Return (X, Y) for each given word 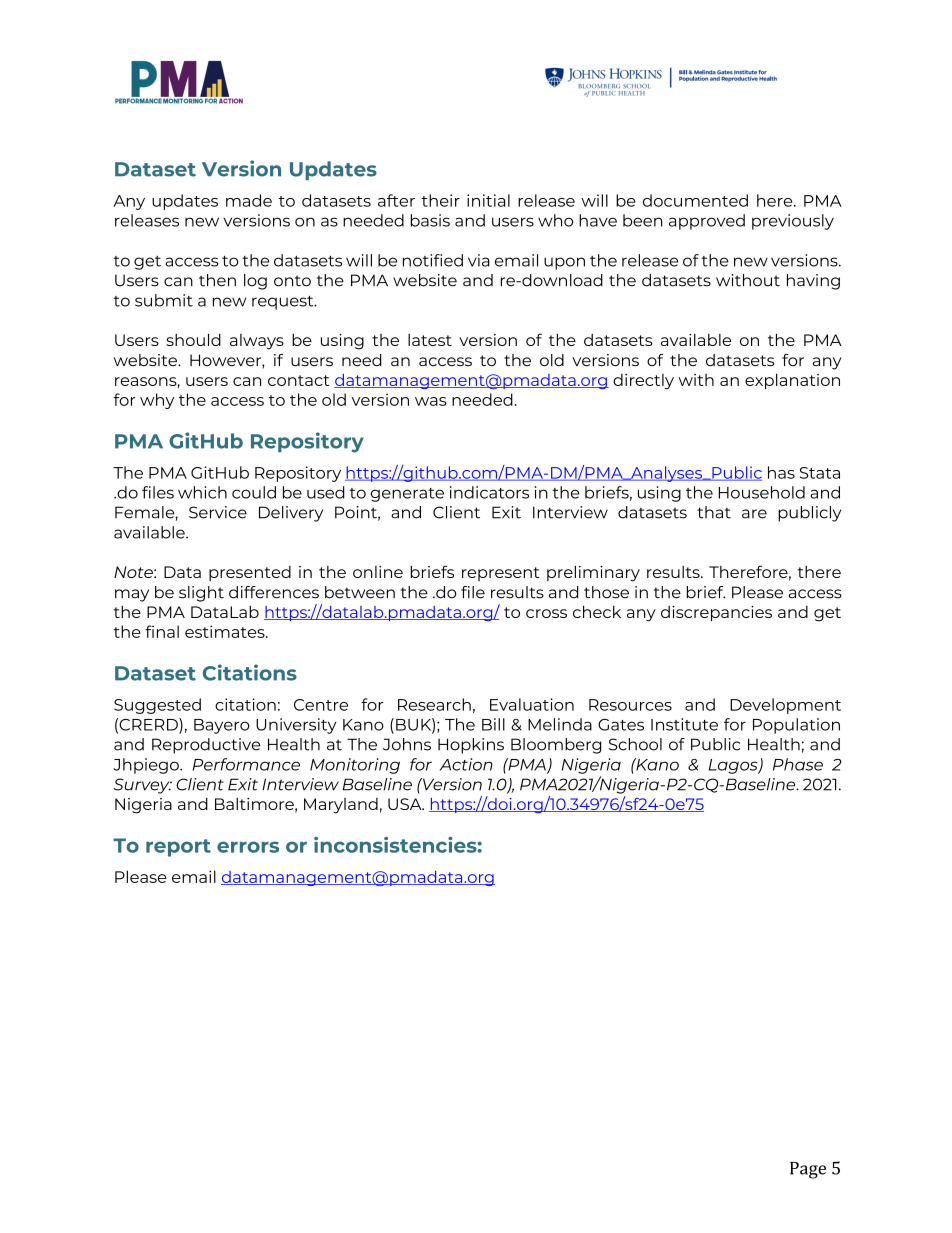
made (249, 200)
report (178, 848)
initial (488, 200)
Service (218, 512)
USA (406, 804)
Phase (798, 764)
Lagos (734, 766)
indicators (489, 492)
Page (808, 1170)
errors (248, 847)
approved (707, 222)
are (754, 514)
